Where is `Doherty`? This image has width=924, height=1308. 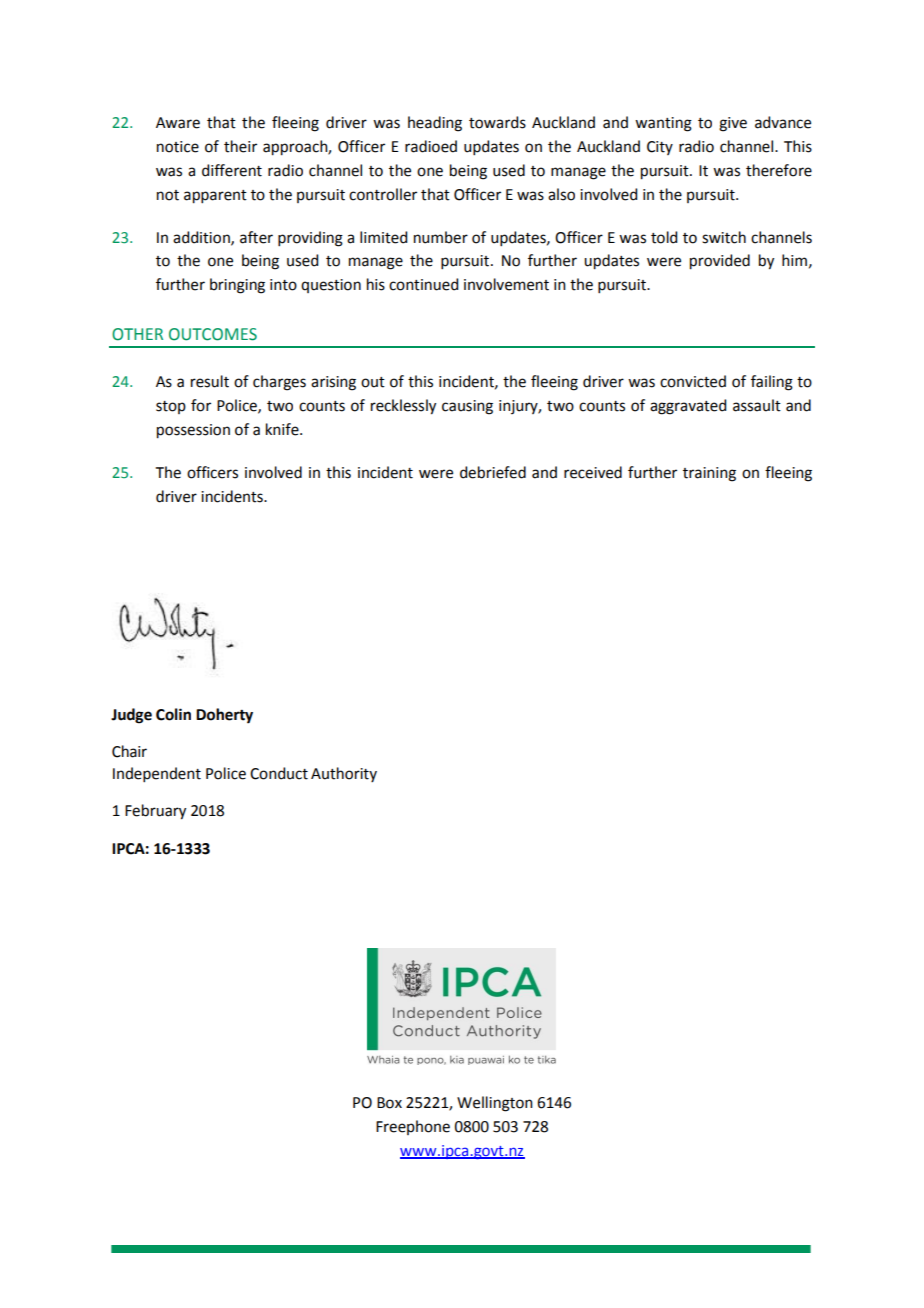 Doherty is located at coordinates (224, 716).
